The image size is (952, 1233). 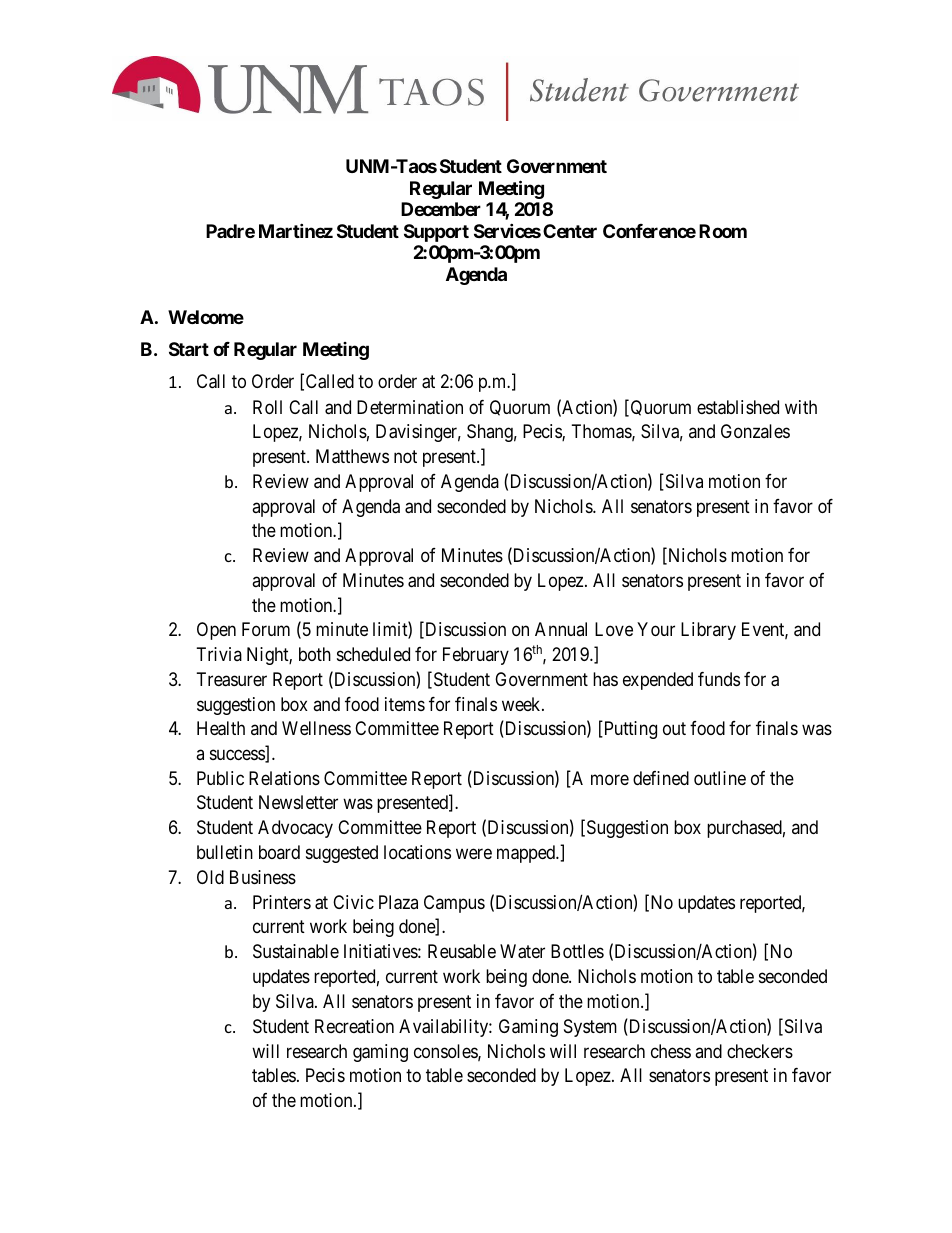 I want to click on week, so click(x=522, y=704).
